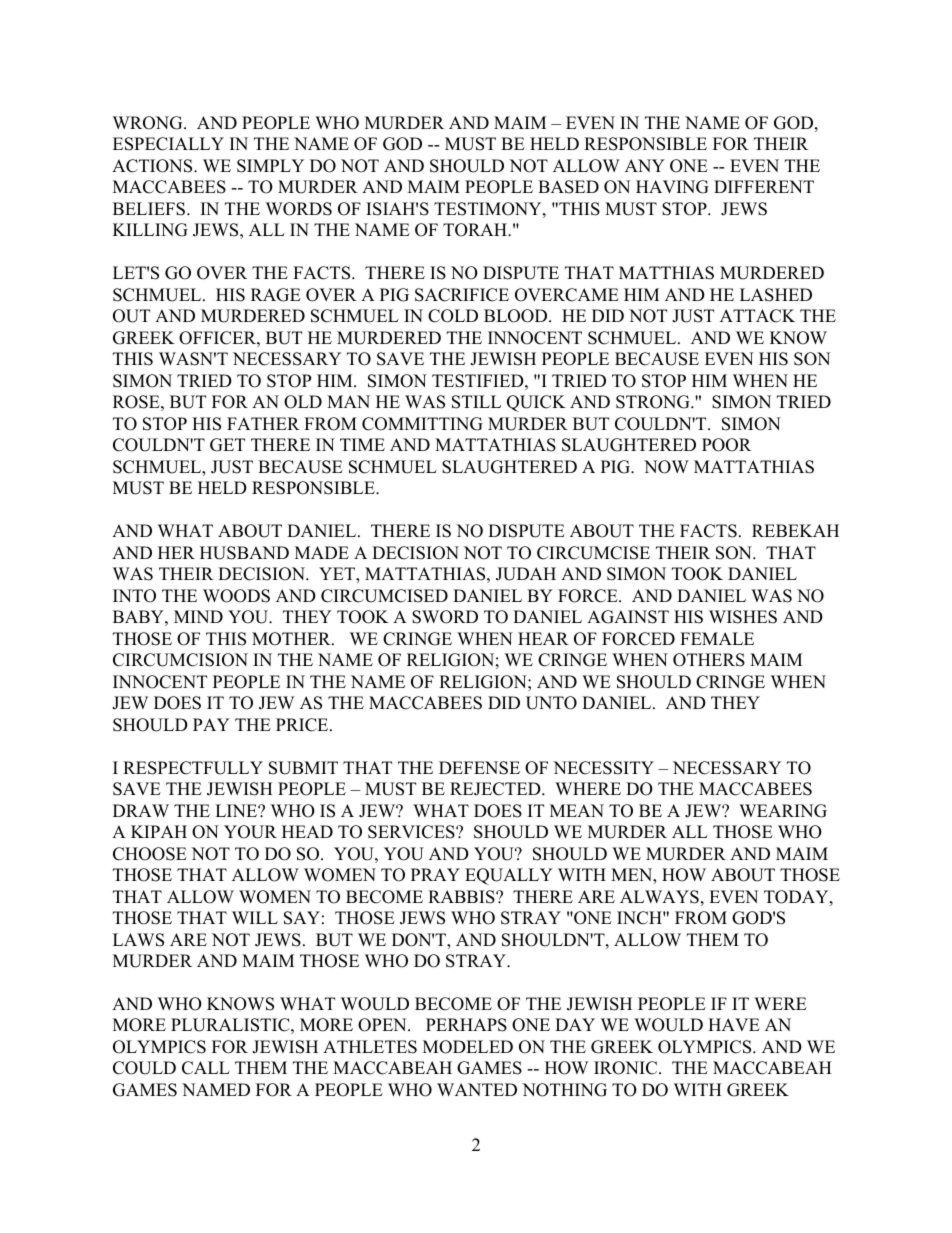 This document has width=952, height=1233. Describe the element at coordinates (726, 445) in the document. I see `POOR` at that location.
